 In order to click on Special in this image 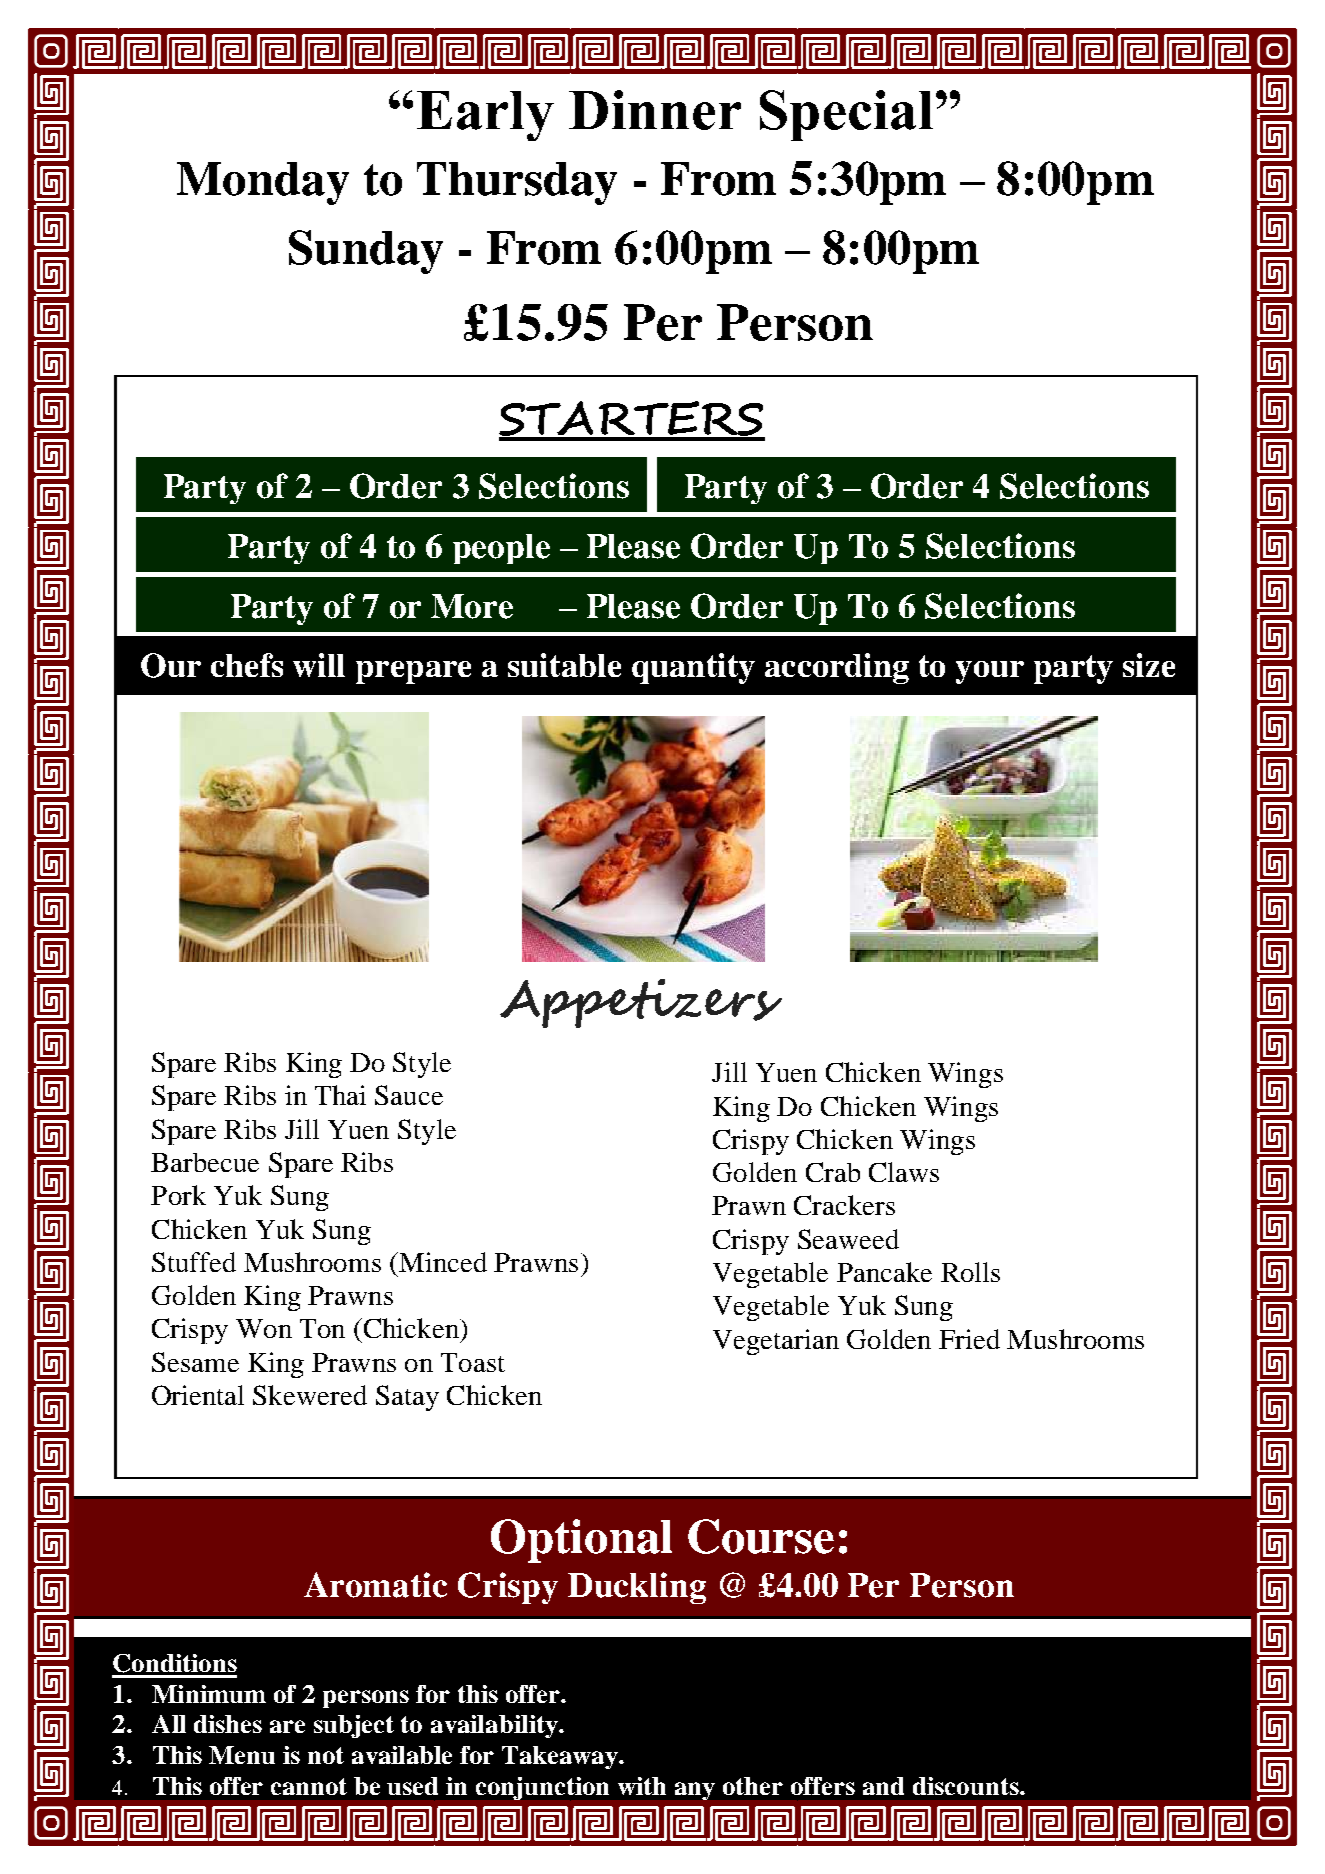, I will do `click(846, 115)`.
